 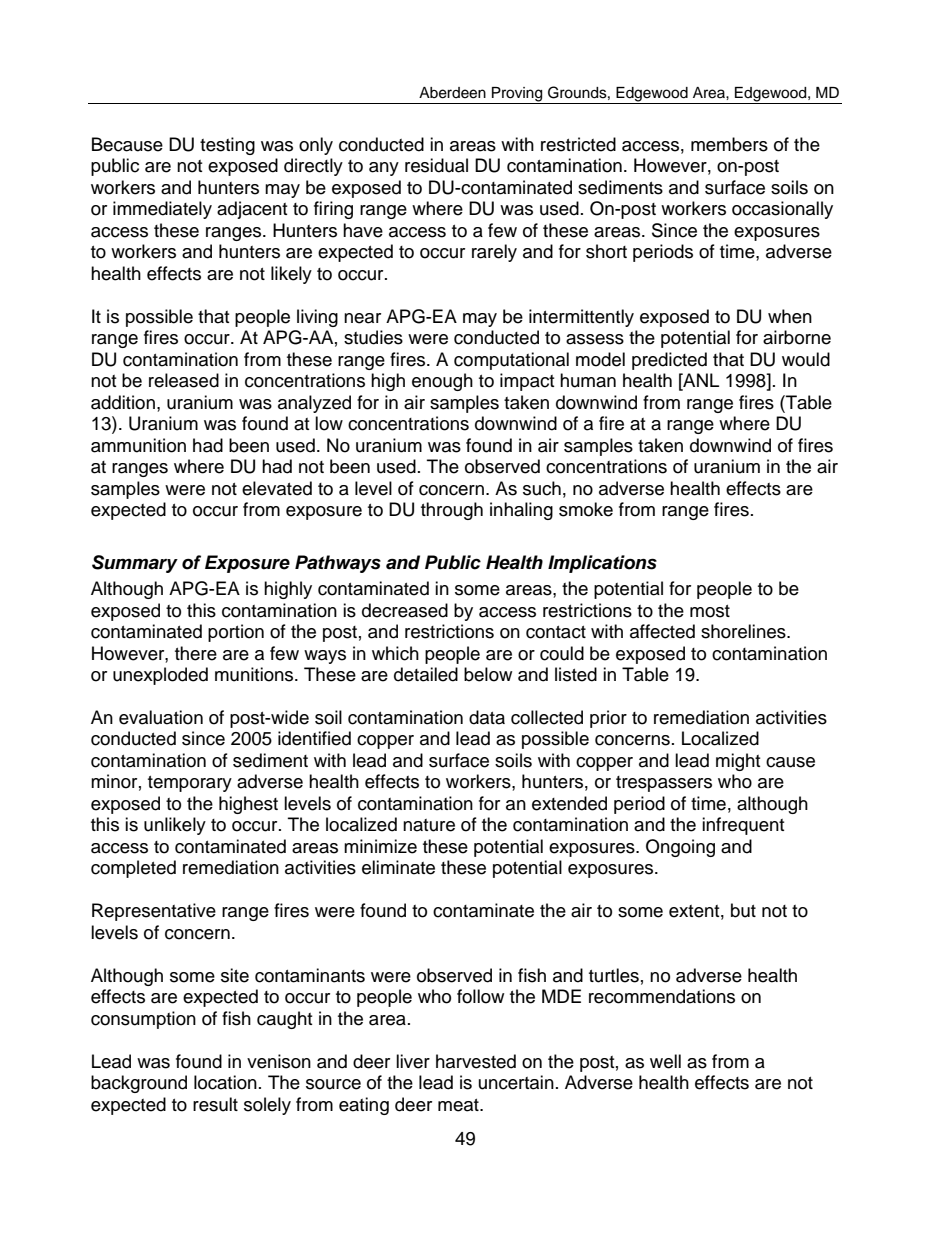 I want to click on decreased, so click(x=405, y=610).
